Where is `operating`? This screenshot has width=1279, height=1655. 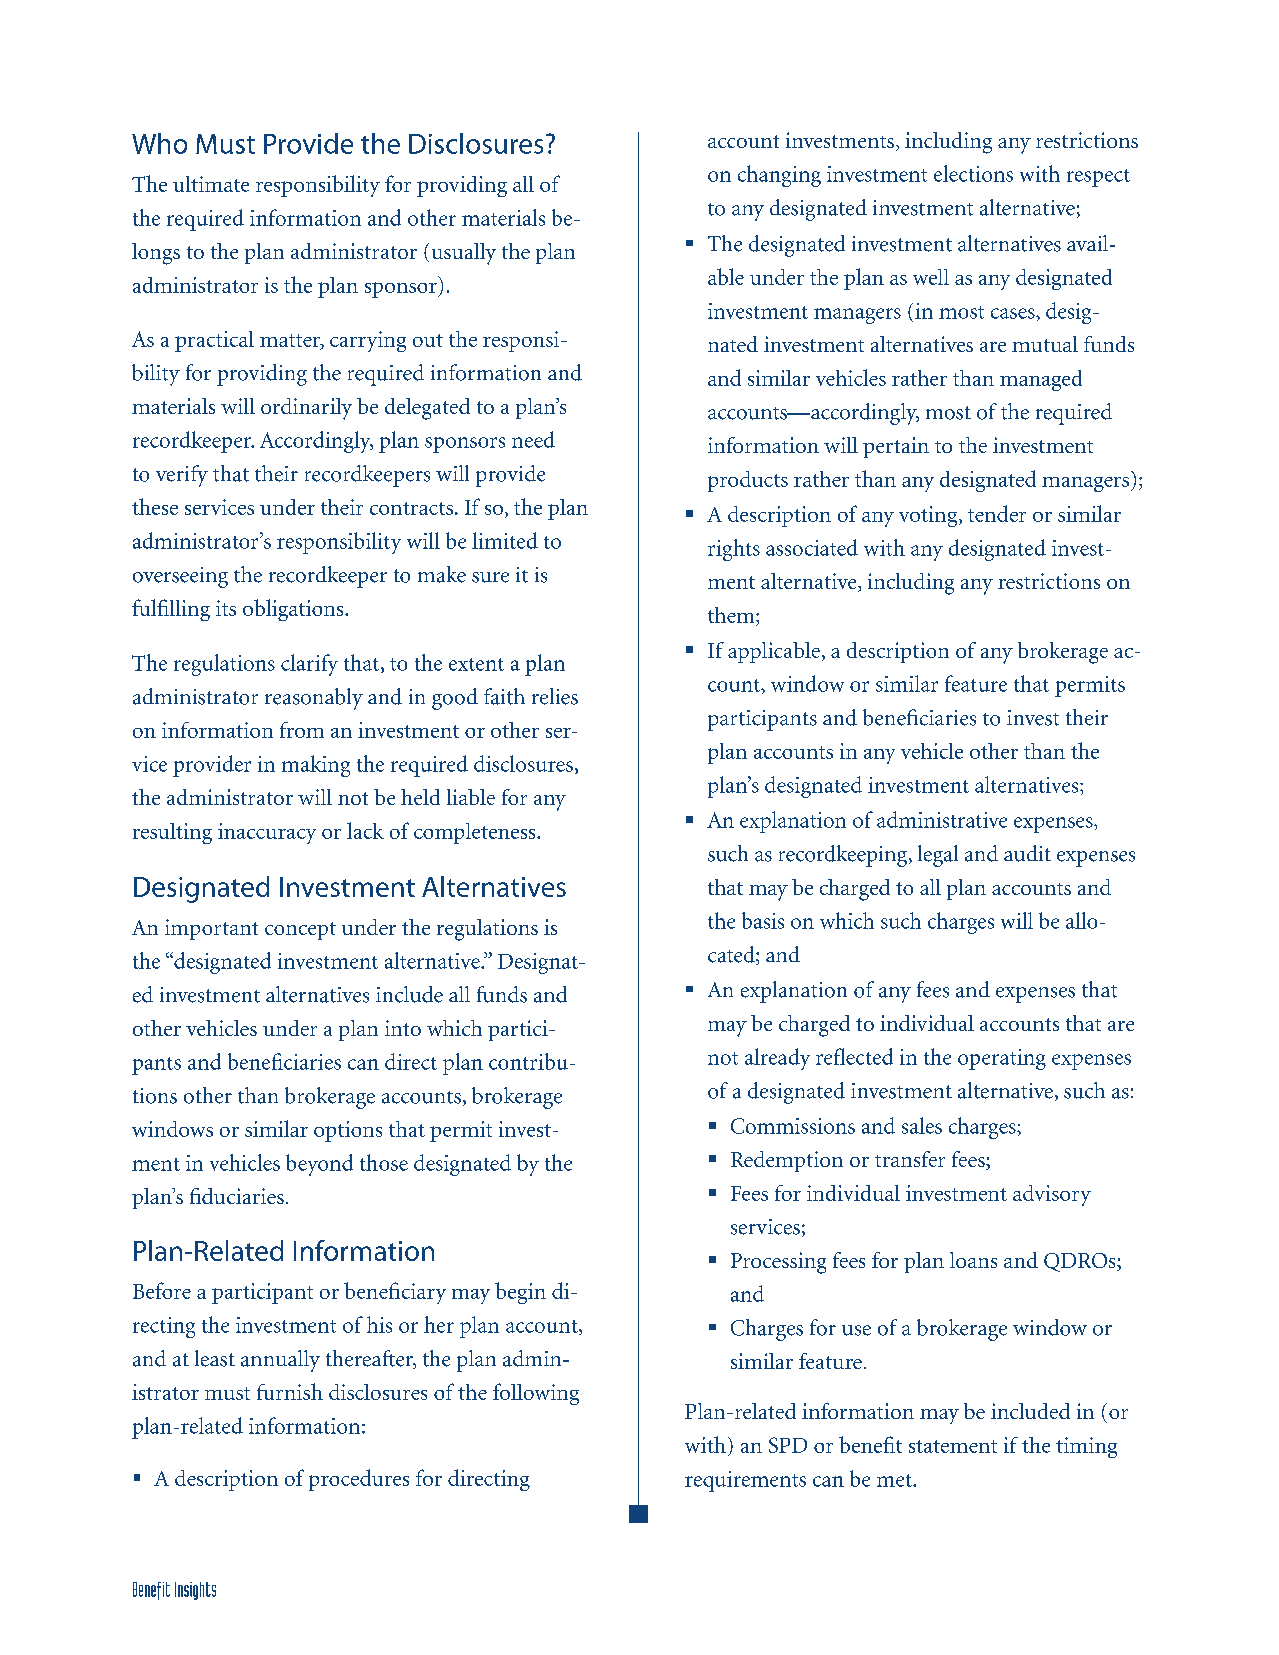
operating is located at coordinates (1002, 1059).
